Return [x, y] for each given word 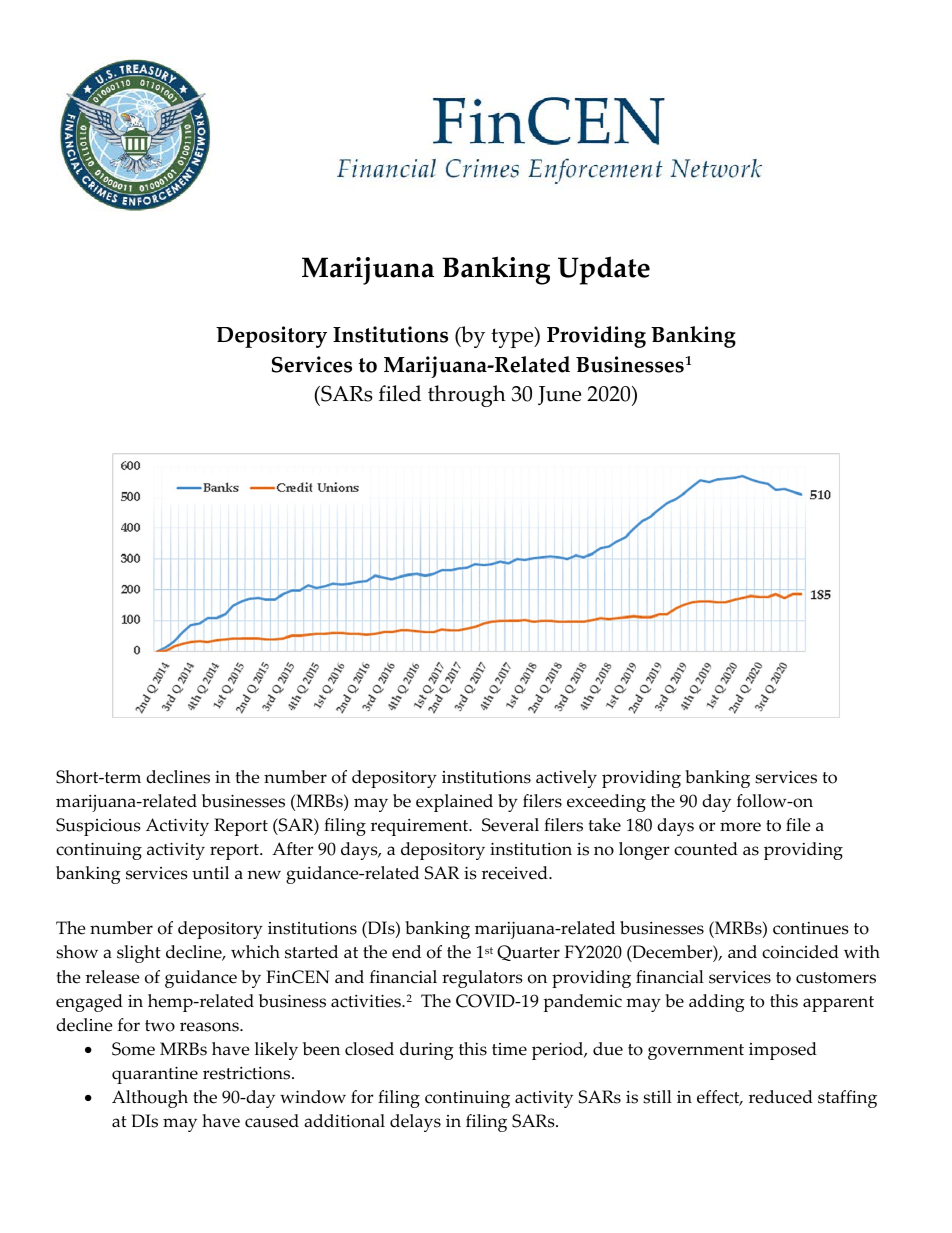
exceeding [606, 803]
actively [566, 779]
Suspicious [98, 827]
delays [415, 1123]
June [559, 395]
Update [604, 270]
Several [510, 825]
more [740, 827]
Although [150, 1099]
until [210, 873]
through [467, 396]
